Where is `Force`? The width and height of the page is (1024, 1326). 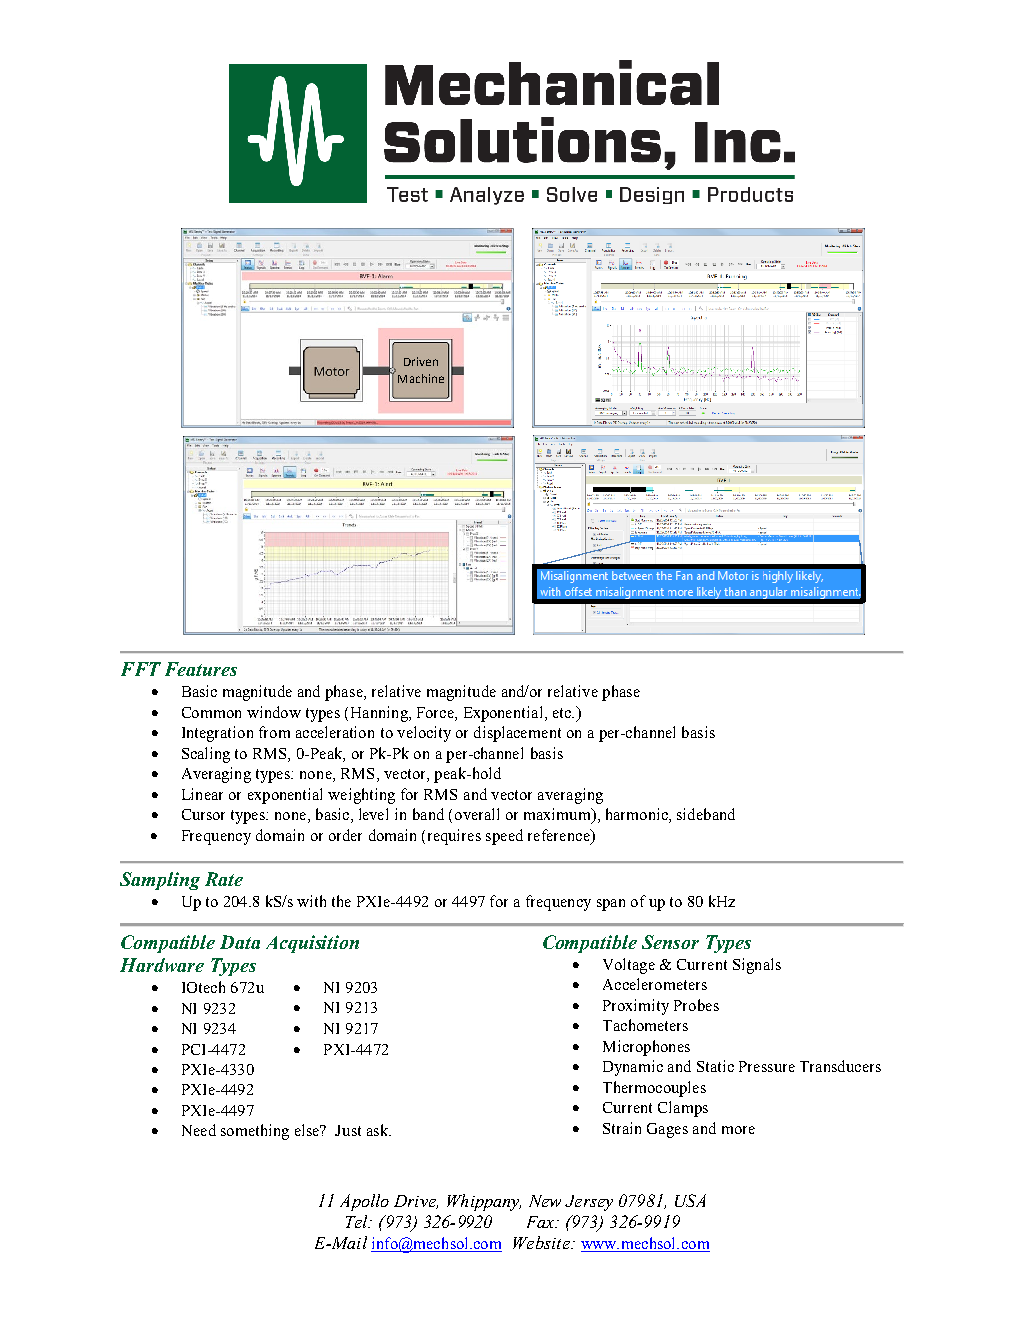 Force is located at coordinates (436, 714).
